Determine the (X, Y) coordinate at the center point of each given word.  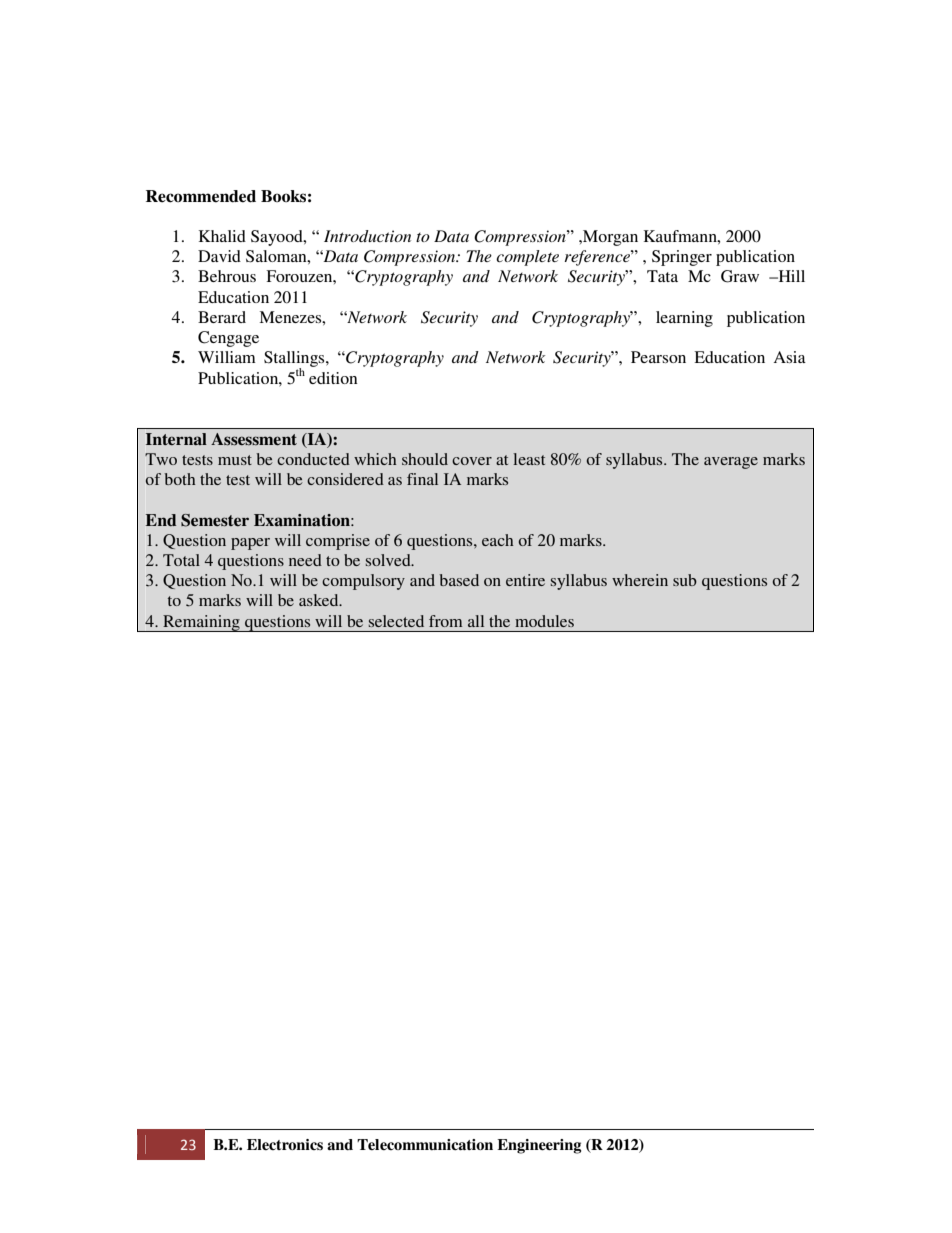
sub (685, 580)
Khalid (222, 236)
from (445, 621)
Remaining (201, 623)
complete (527, 258)
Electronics (285, 1144)
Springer (682, 258)
